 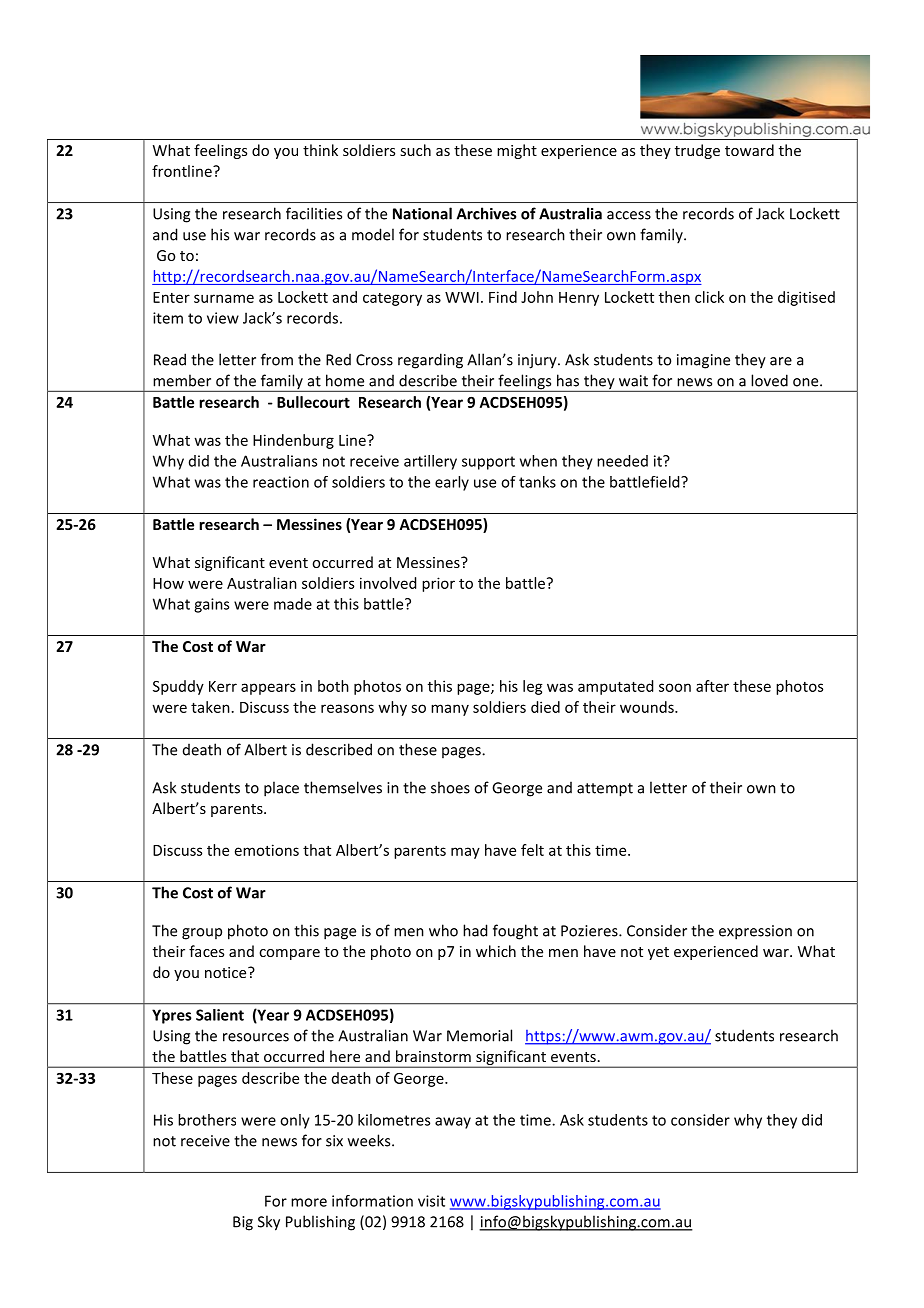 What do you see at coordinates (452, 483) in the image?
I see `early` at bounding box center [452, 483].
